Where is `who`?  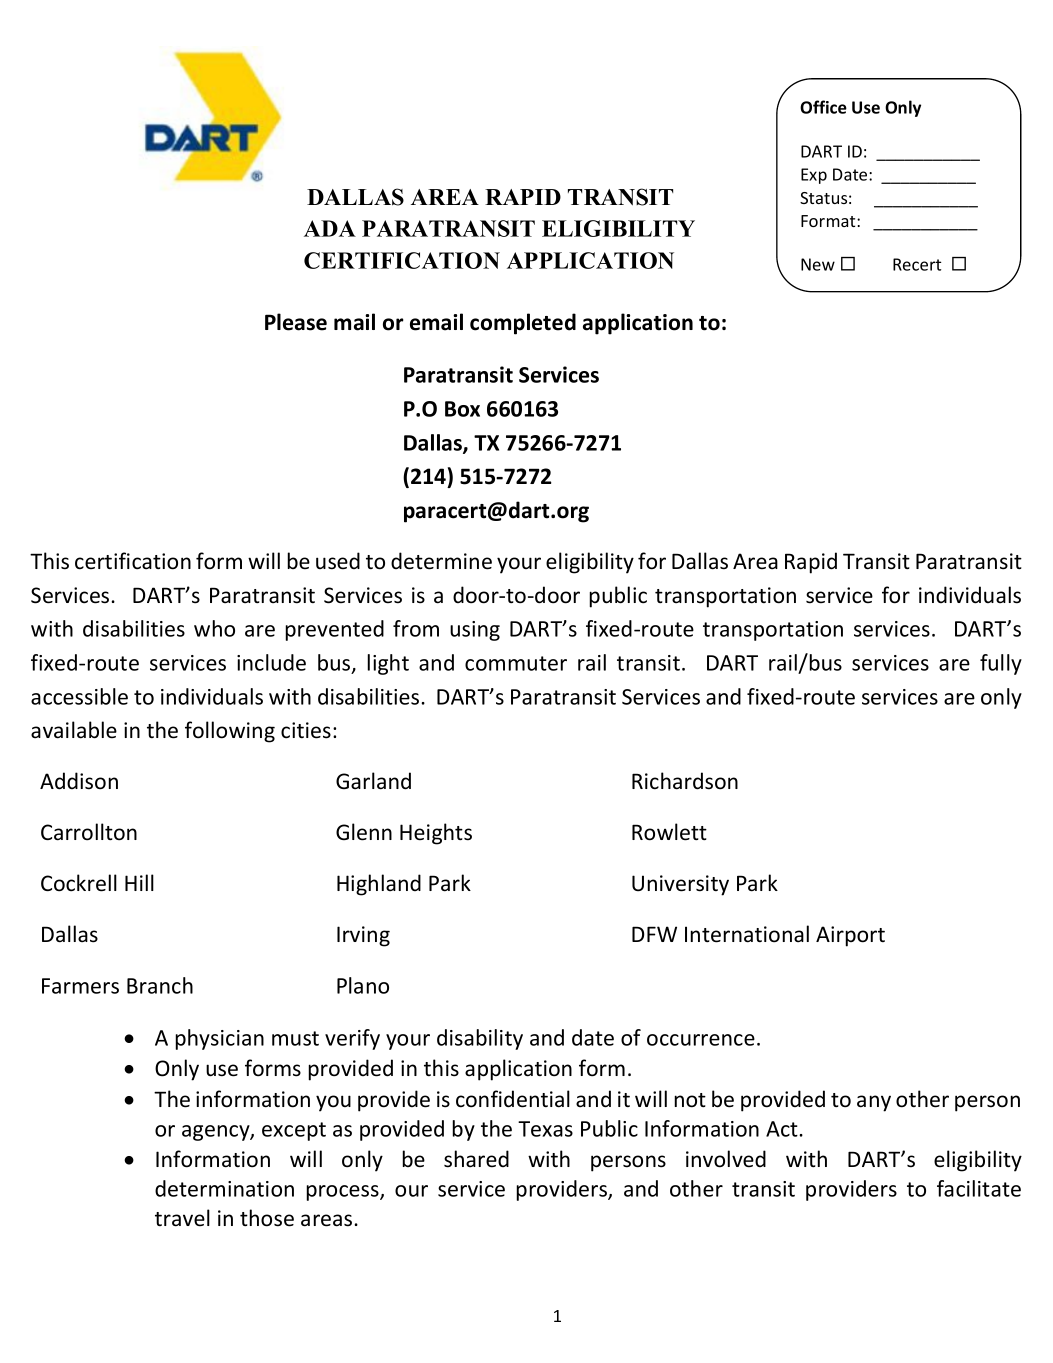 who is located at coordinates (214, 628).
